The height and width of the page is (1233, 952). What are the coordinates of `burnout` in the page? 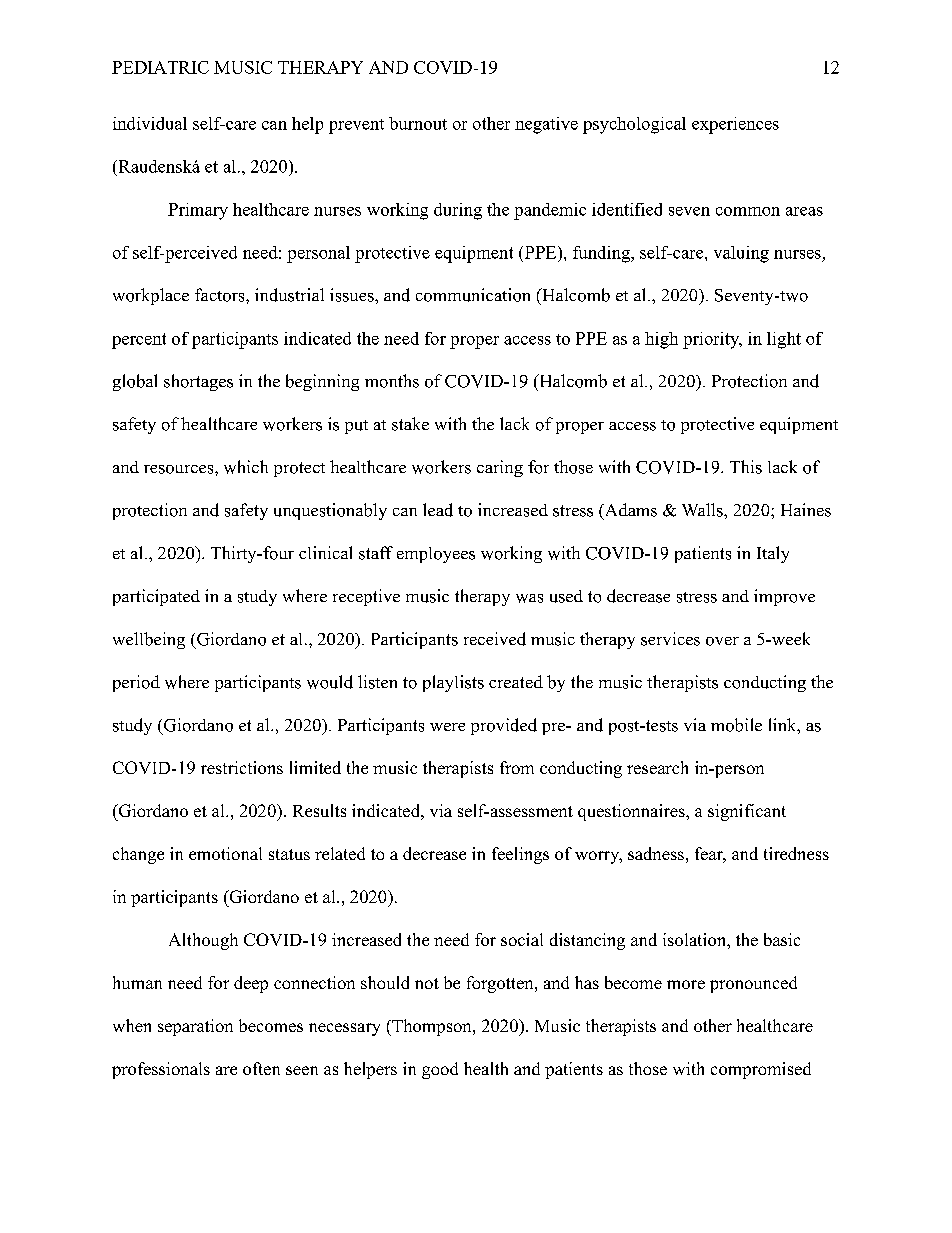 It's located at (418, 123).
